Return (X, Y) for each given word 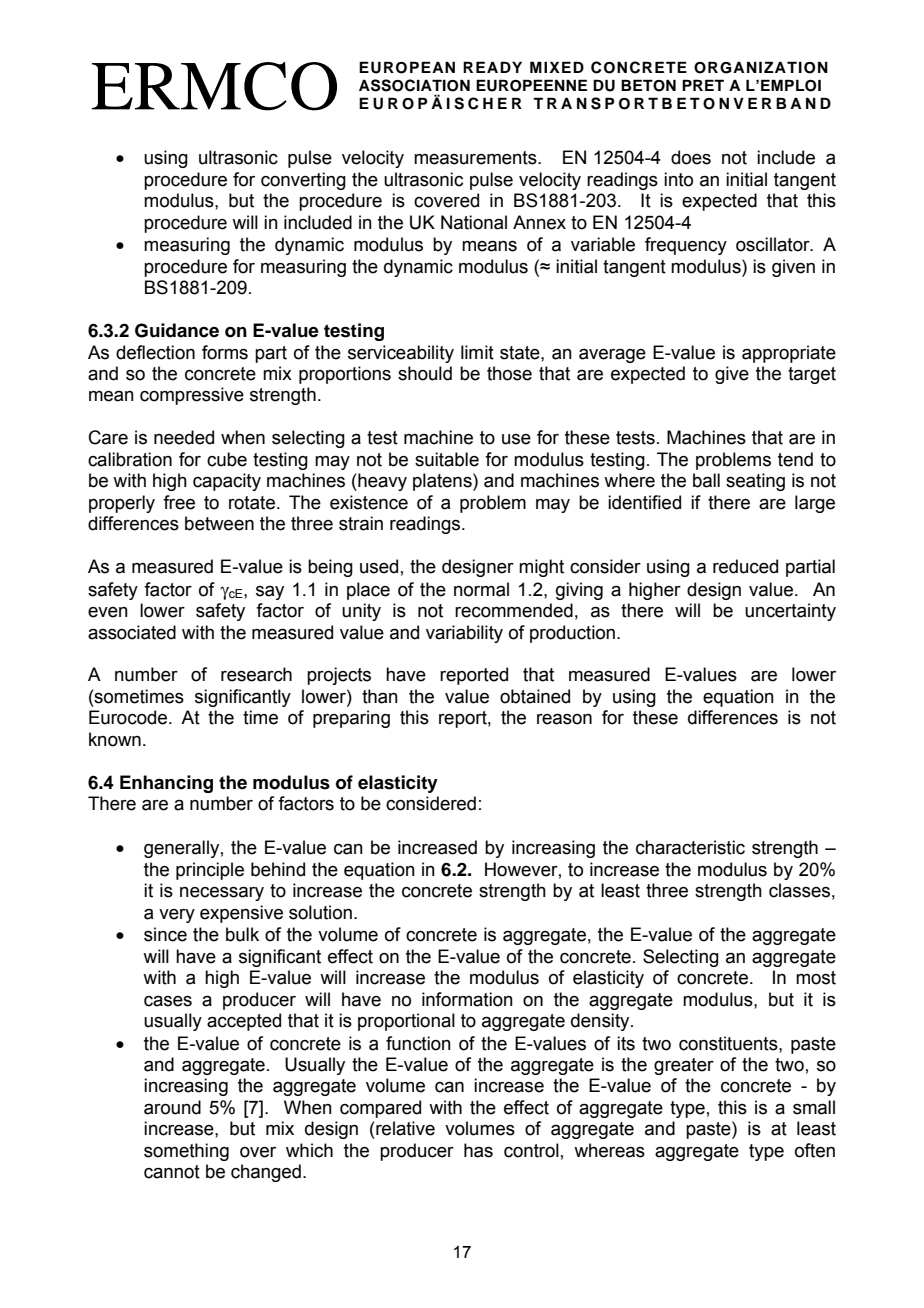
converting (303, 181)
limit (477, 352)
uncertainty (790, 612)
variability (464, 634)
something (186, 1152)
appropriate (789, 354)
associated (132, 632)
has (478, 1150)
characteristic (690, 847)
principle (210, 871)
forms (225, 352)
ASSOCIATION (414, 85)
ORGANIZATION (761, 67)
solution (320, 912)
